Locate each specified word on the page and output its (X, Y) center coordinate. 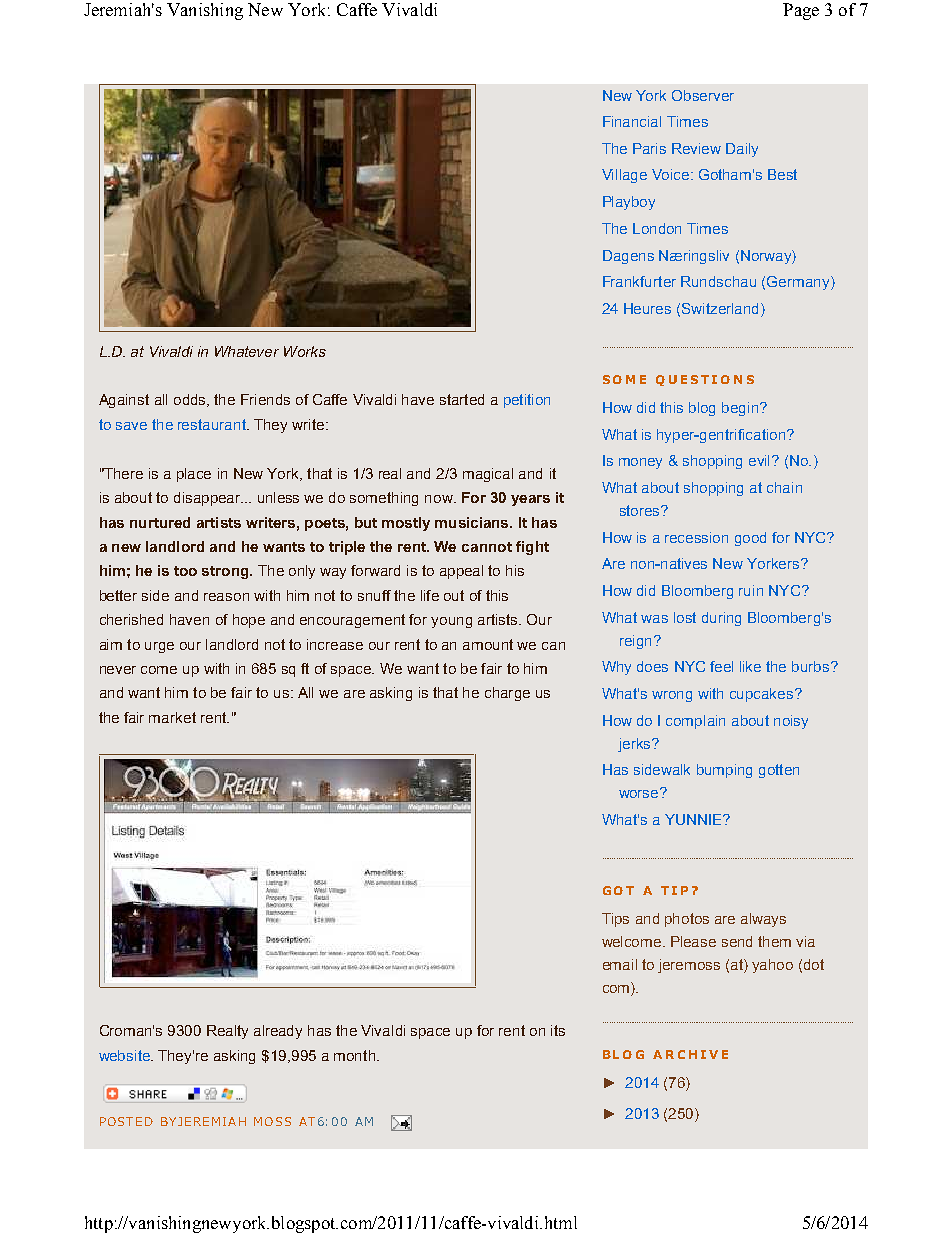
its (558, 1030)
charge (507, 694)
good (750, 539)
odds (191, 400)
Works (305, 351)
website (125, 1055)
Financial (632, 121)
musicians (473, 522)
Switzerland (720, 308)
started (462, 399)
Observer (703, 95)
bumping (724, 771)
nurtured (160, 522)
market (172, 717)
